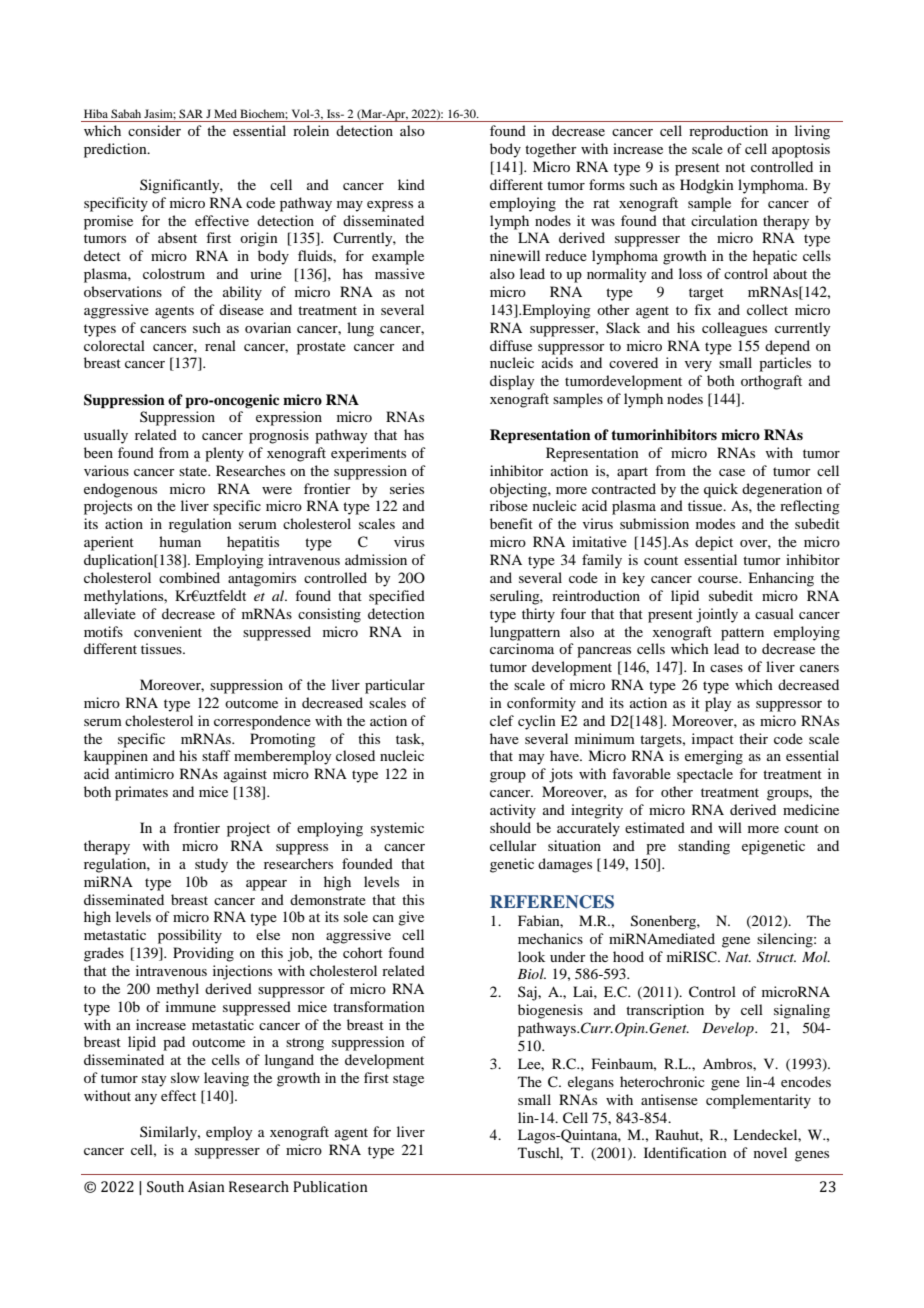 The width and height of the screenshot is (924, 1308). What do you see at coordinates (141, 793) in the screenshot?
I see `primates` at bounding box center [141, 793].
